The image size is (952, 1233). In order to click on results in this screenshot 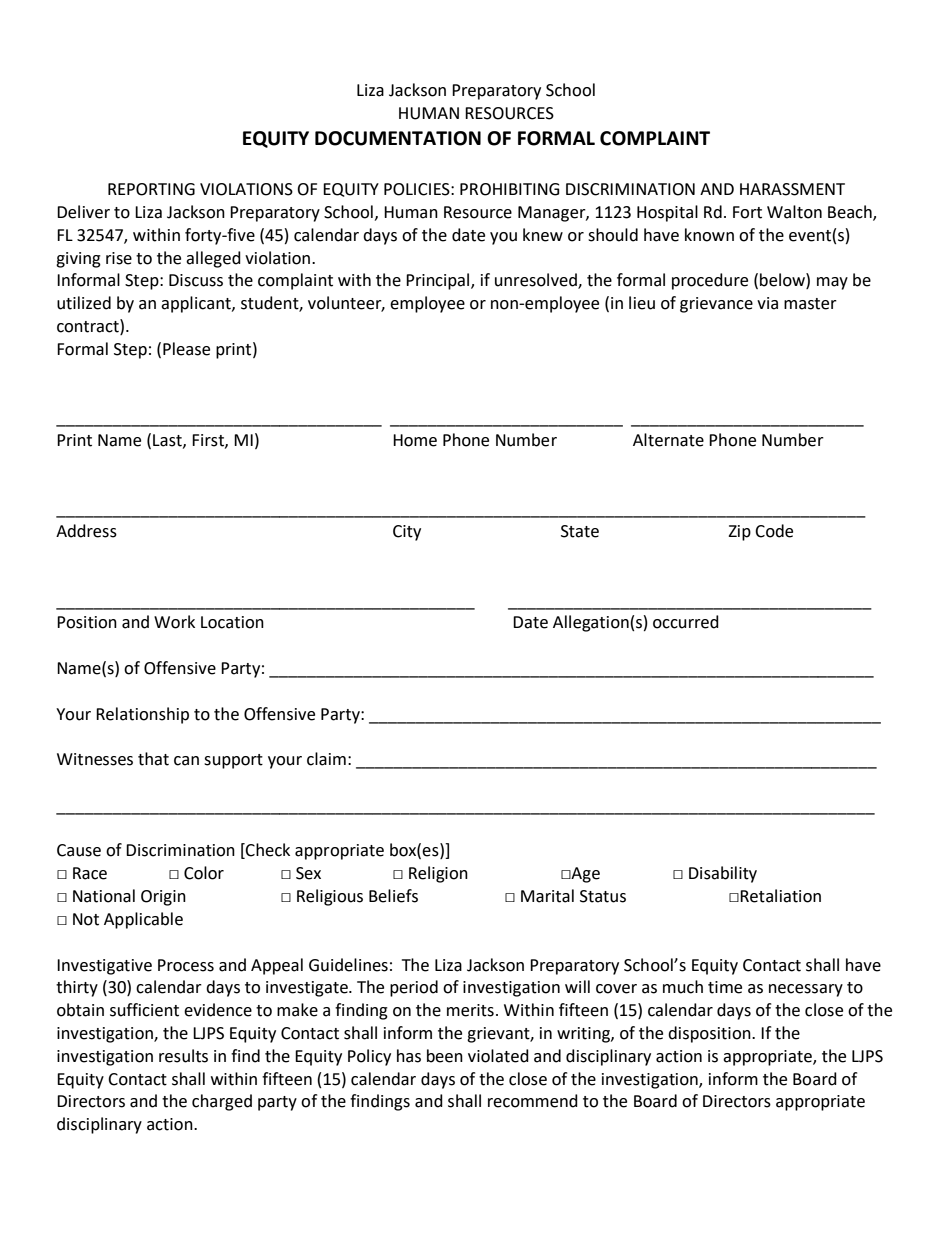, I will do `click(183, 1056)`.
